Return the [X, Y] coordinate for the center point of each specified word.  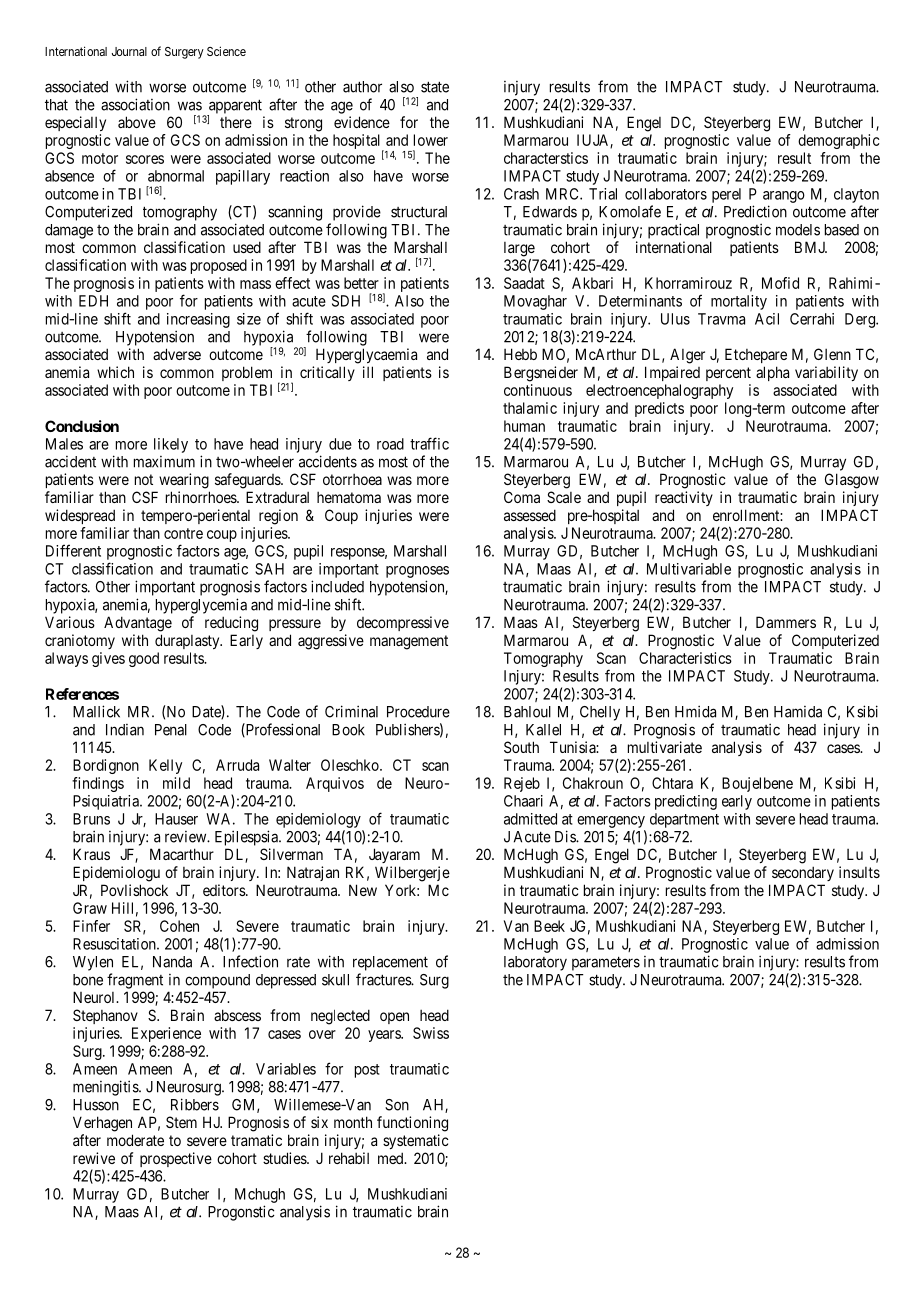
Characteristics [685, 658]
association [135, 104]
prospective [176, 1159]
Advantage [138, 624]
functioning [412, 1124]
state [435, 87]
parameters [606, 963]
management [409, 642]
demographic [838, 141]
